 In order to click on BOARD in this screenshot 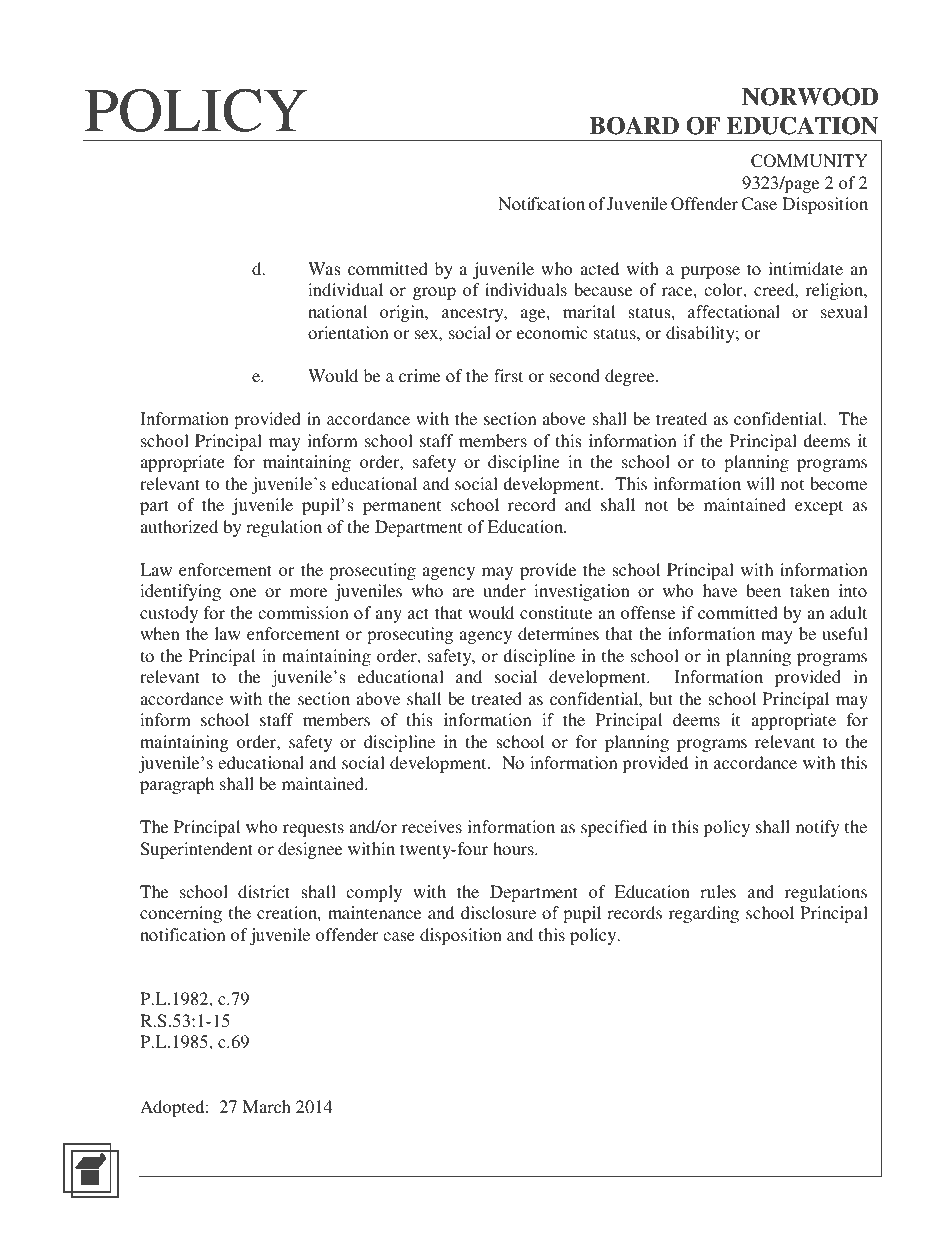, I will do `click(634, 125)`.
